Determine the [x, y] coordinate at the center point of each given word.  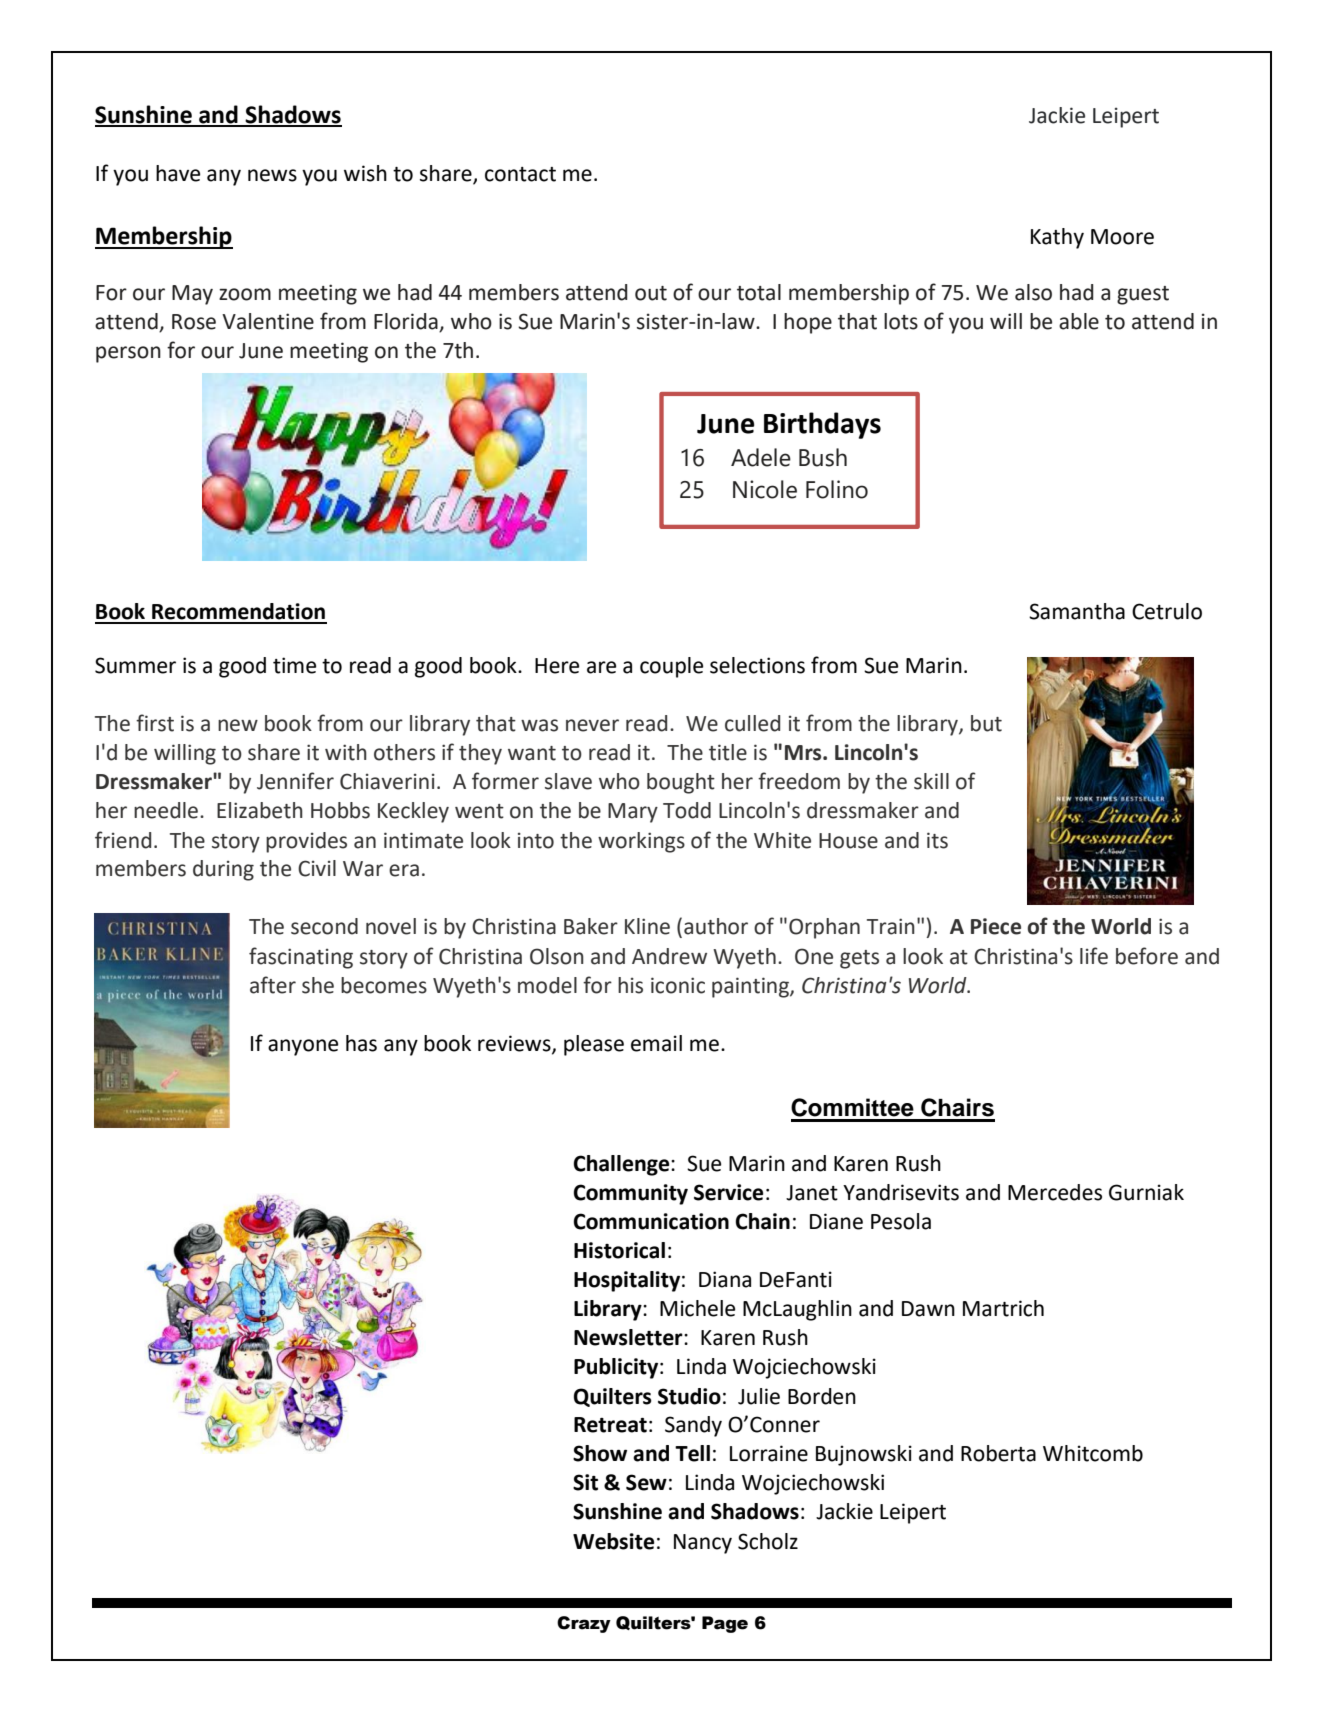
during [223, 870]
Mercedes [1055, 1192]
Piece [996, 926]
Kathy [1057, 238]
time [294, 665]
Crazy [584, 1624]
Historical [619, 1250]
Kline [647, 926]
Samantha [1077, 611]
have [178, 173]
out [651, 293]
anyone [303, 1047]
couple [671, 667]
